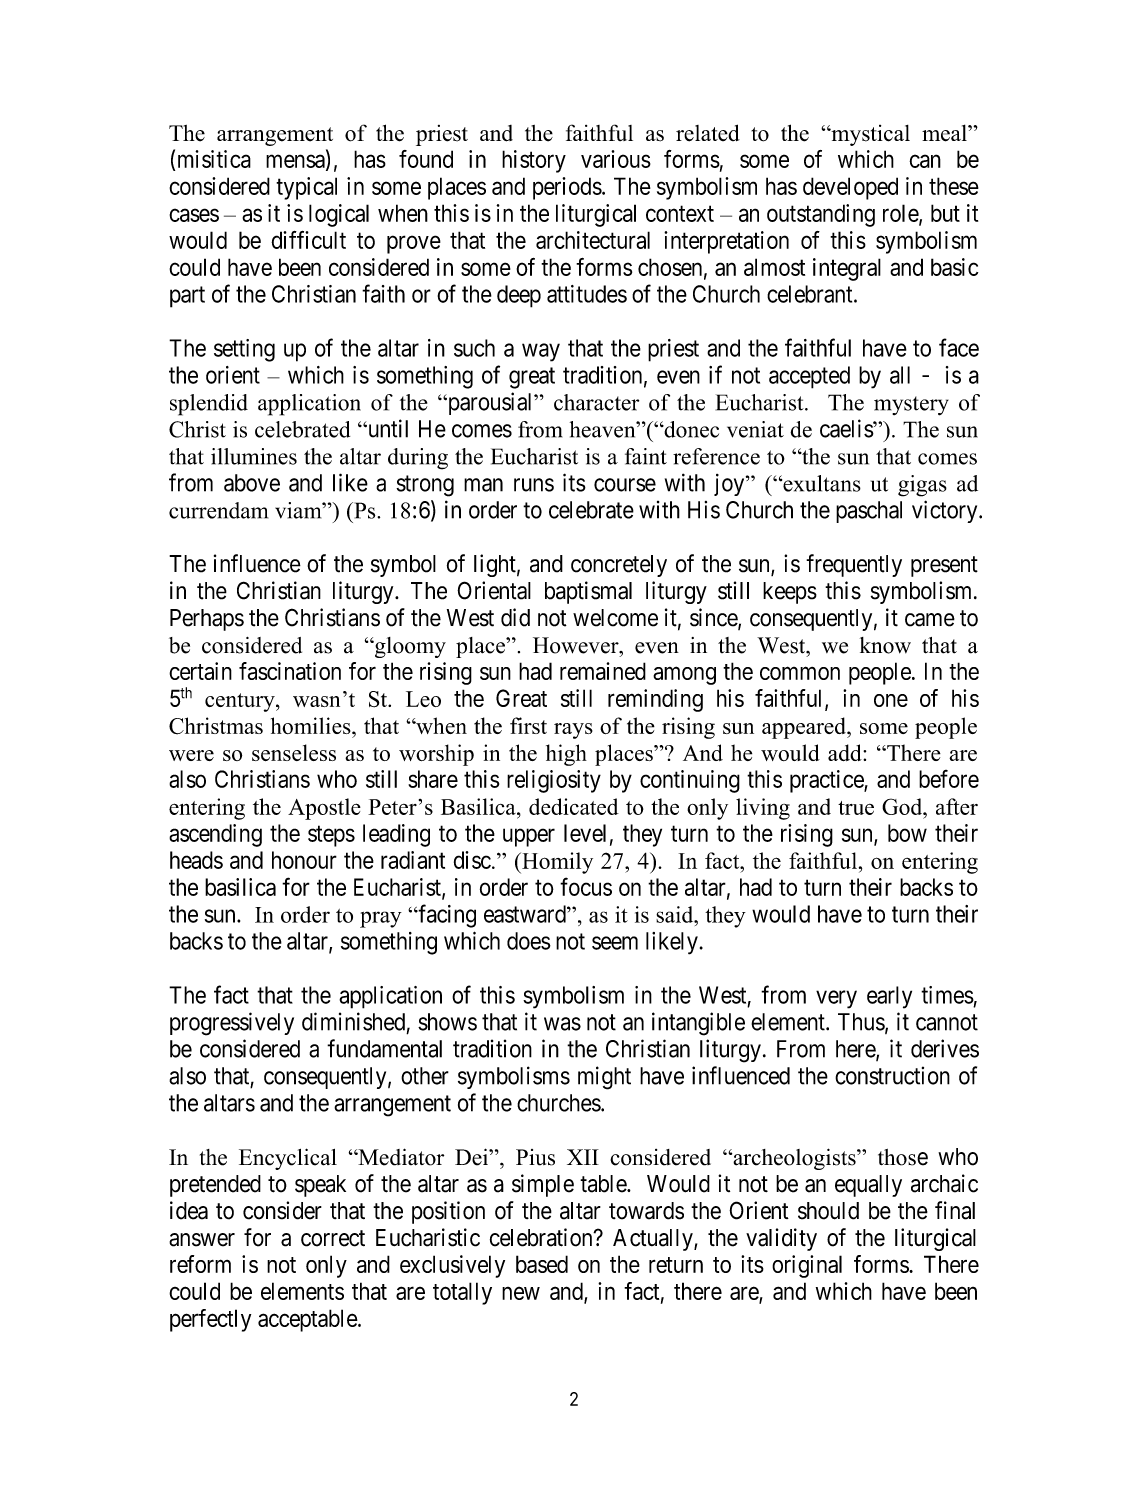 The width and height of the image is (1147, 1485). What do you see at coordinates (847, 428) in the image?
I see `caelis` at bounding box center [847, 428].
